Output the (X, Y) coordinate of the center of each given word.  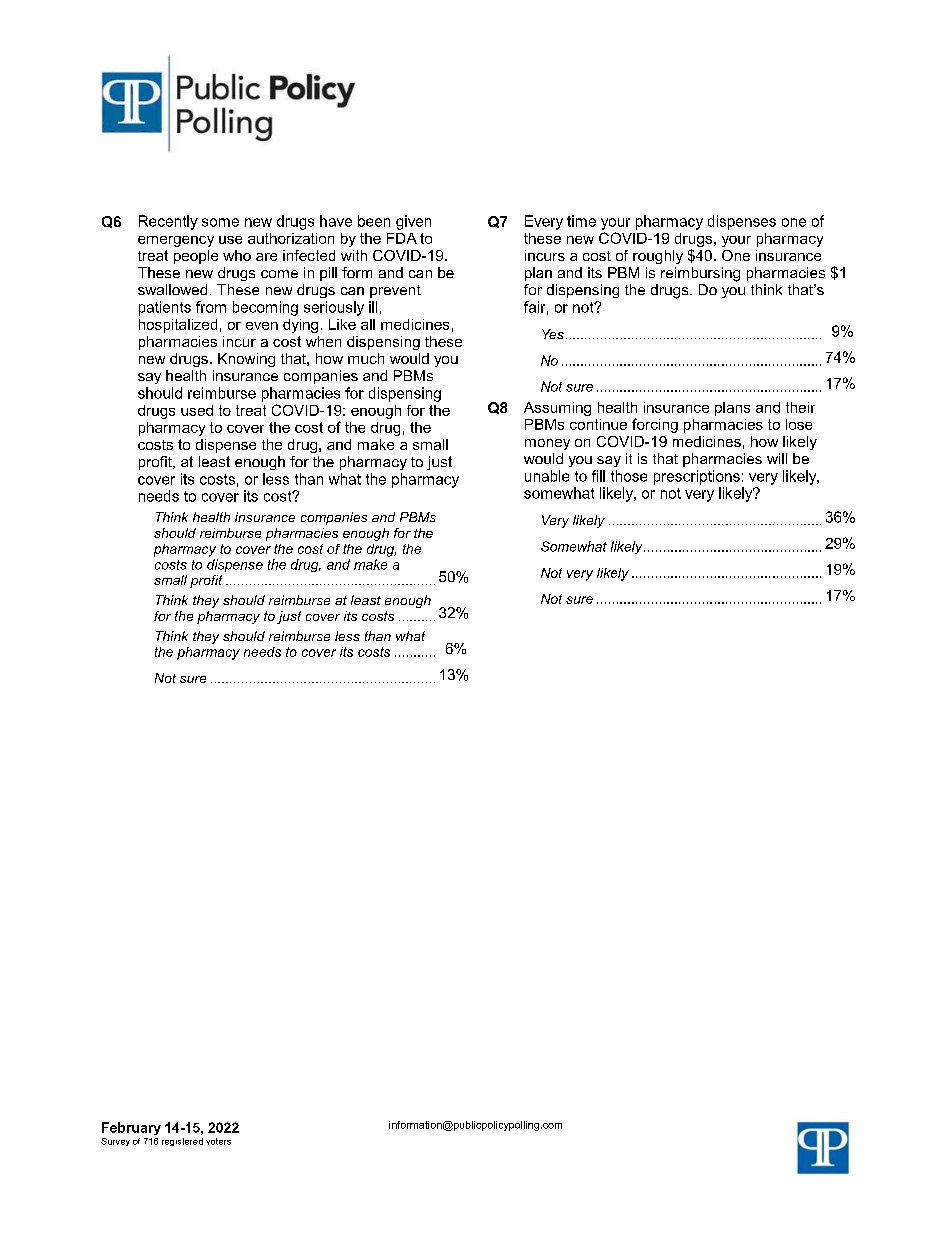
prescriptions (697, 477)
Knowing (246, 360)
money (547, 444)
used (197, 410)
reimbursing (700, 274)
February (131, 1128)
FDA (402, 238)
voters (218, 1141)
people (196, 257)
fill (598, 476)
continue (598, 424)
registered (182, 1142)
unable (547, 476)
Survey (115, 1142)
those (629, 476)
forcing (655, 425)
